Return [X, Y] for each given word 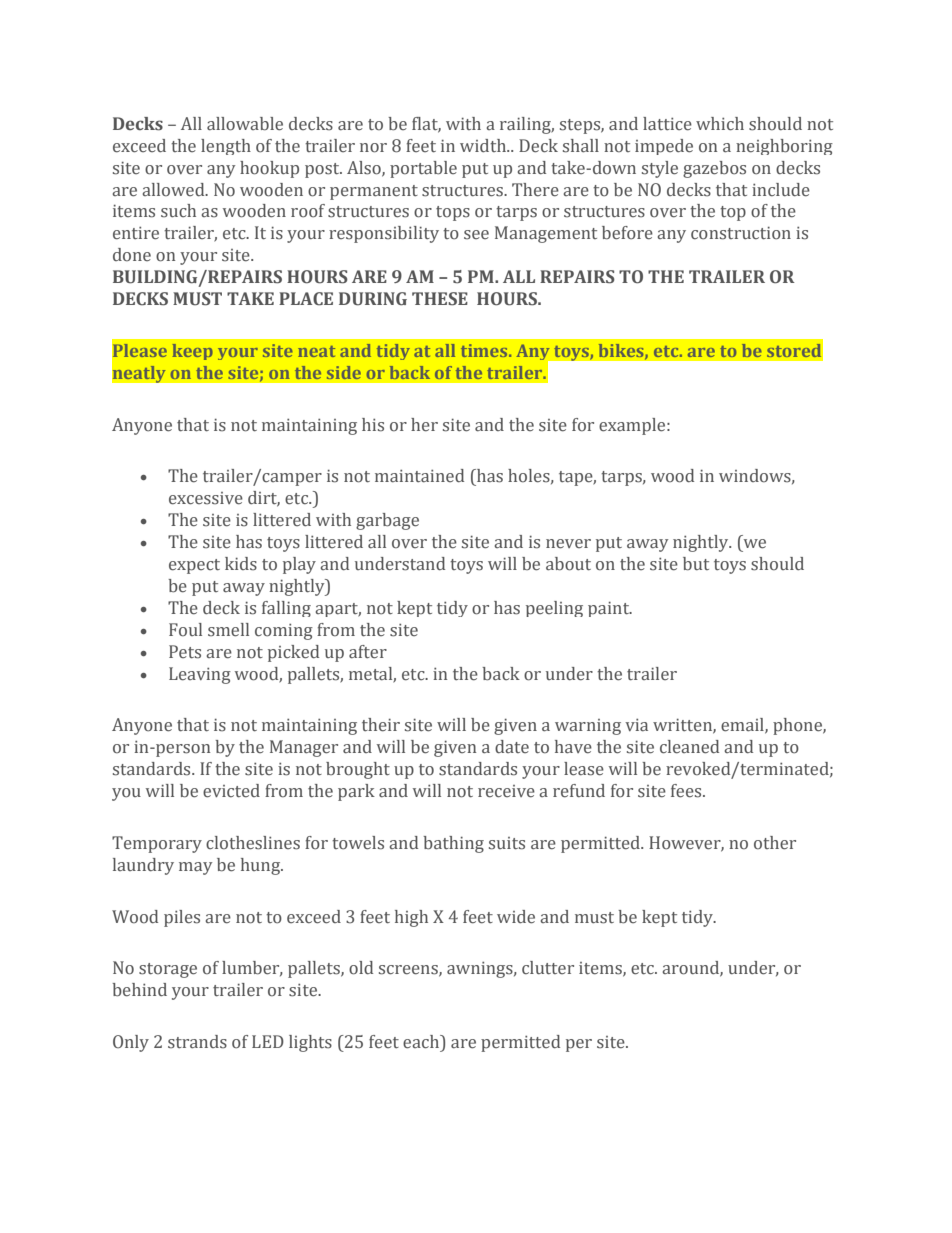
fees [687, 791]
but [696, 564]
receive [506, 791]
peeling [554, 609]
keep [193, 352]
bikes [622, 351]
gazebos [714, 169]
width [484, 145]
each [422, 1043]
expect [194, 566]
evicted [231, 791]
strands [197, 1042]
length [226, 147]
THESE [440, 299]
